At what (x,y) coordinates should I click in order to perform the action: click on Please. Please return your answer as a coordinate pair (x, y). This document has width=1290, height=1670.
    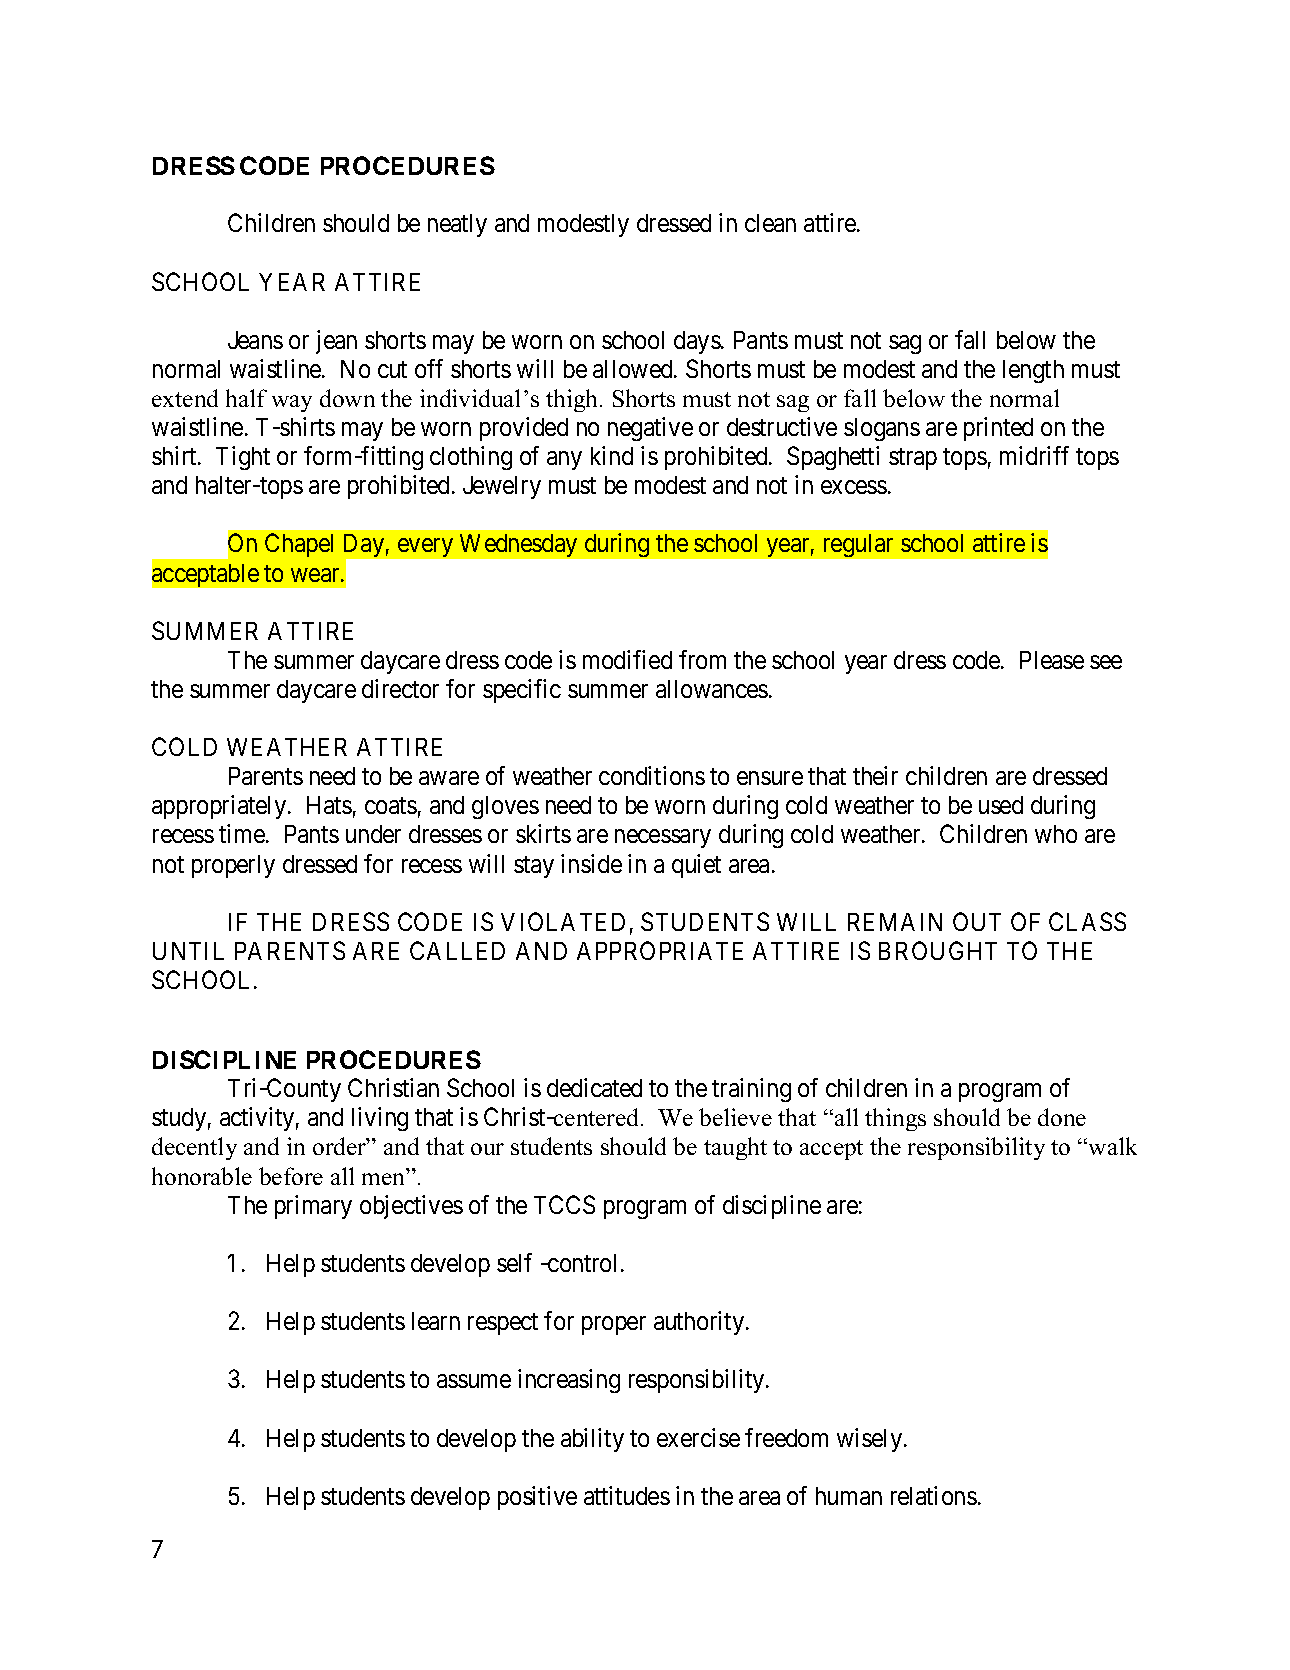
    Looking at the image, I should click on (1052, 660).
